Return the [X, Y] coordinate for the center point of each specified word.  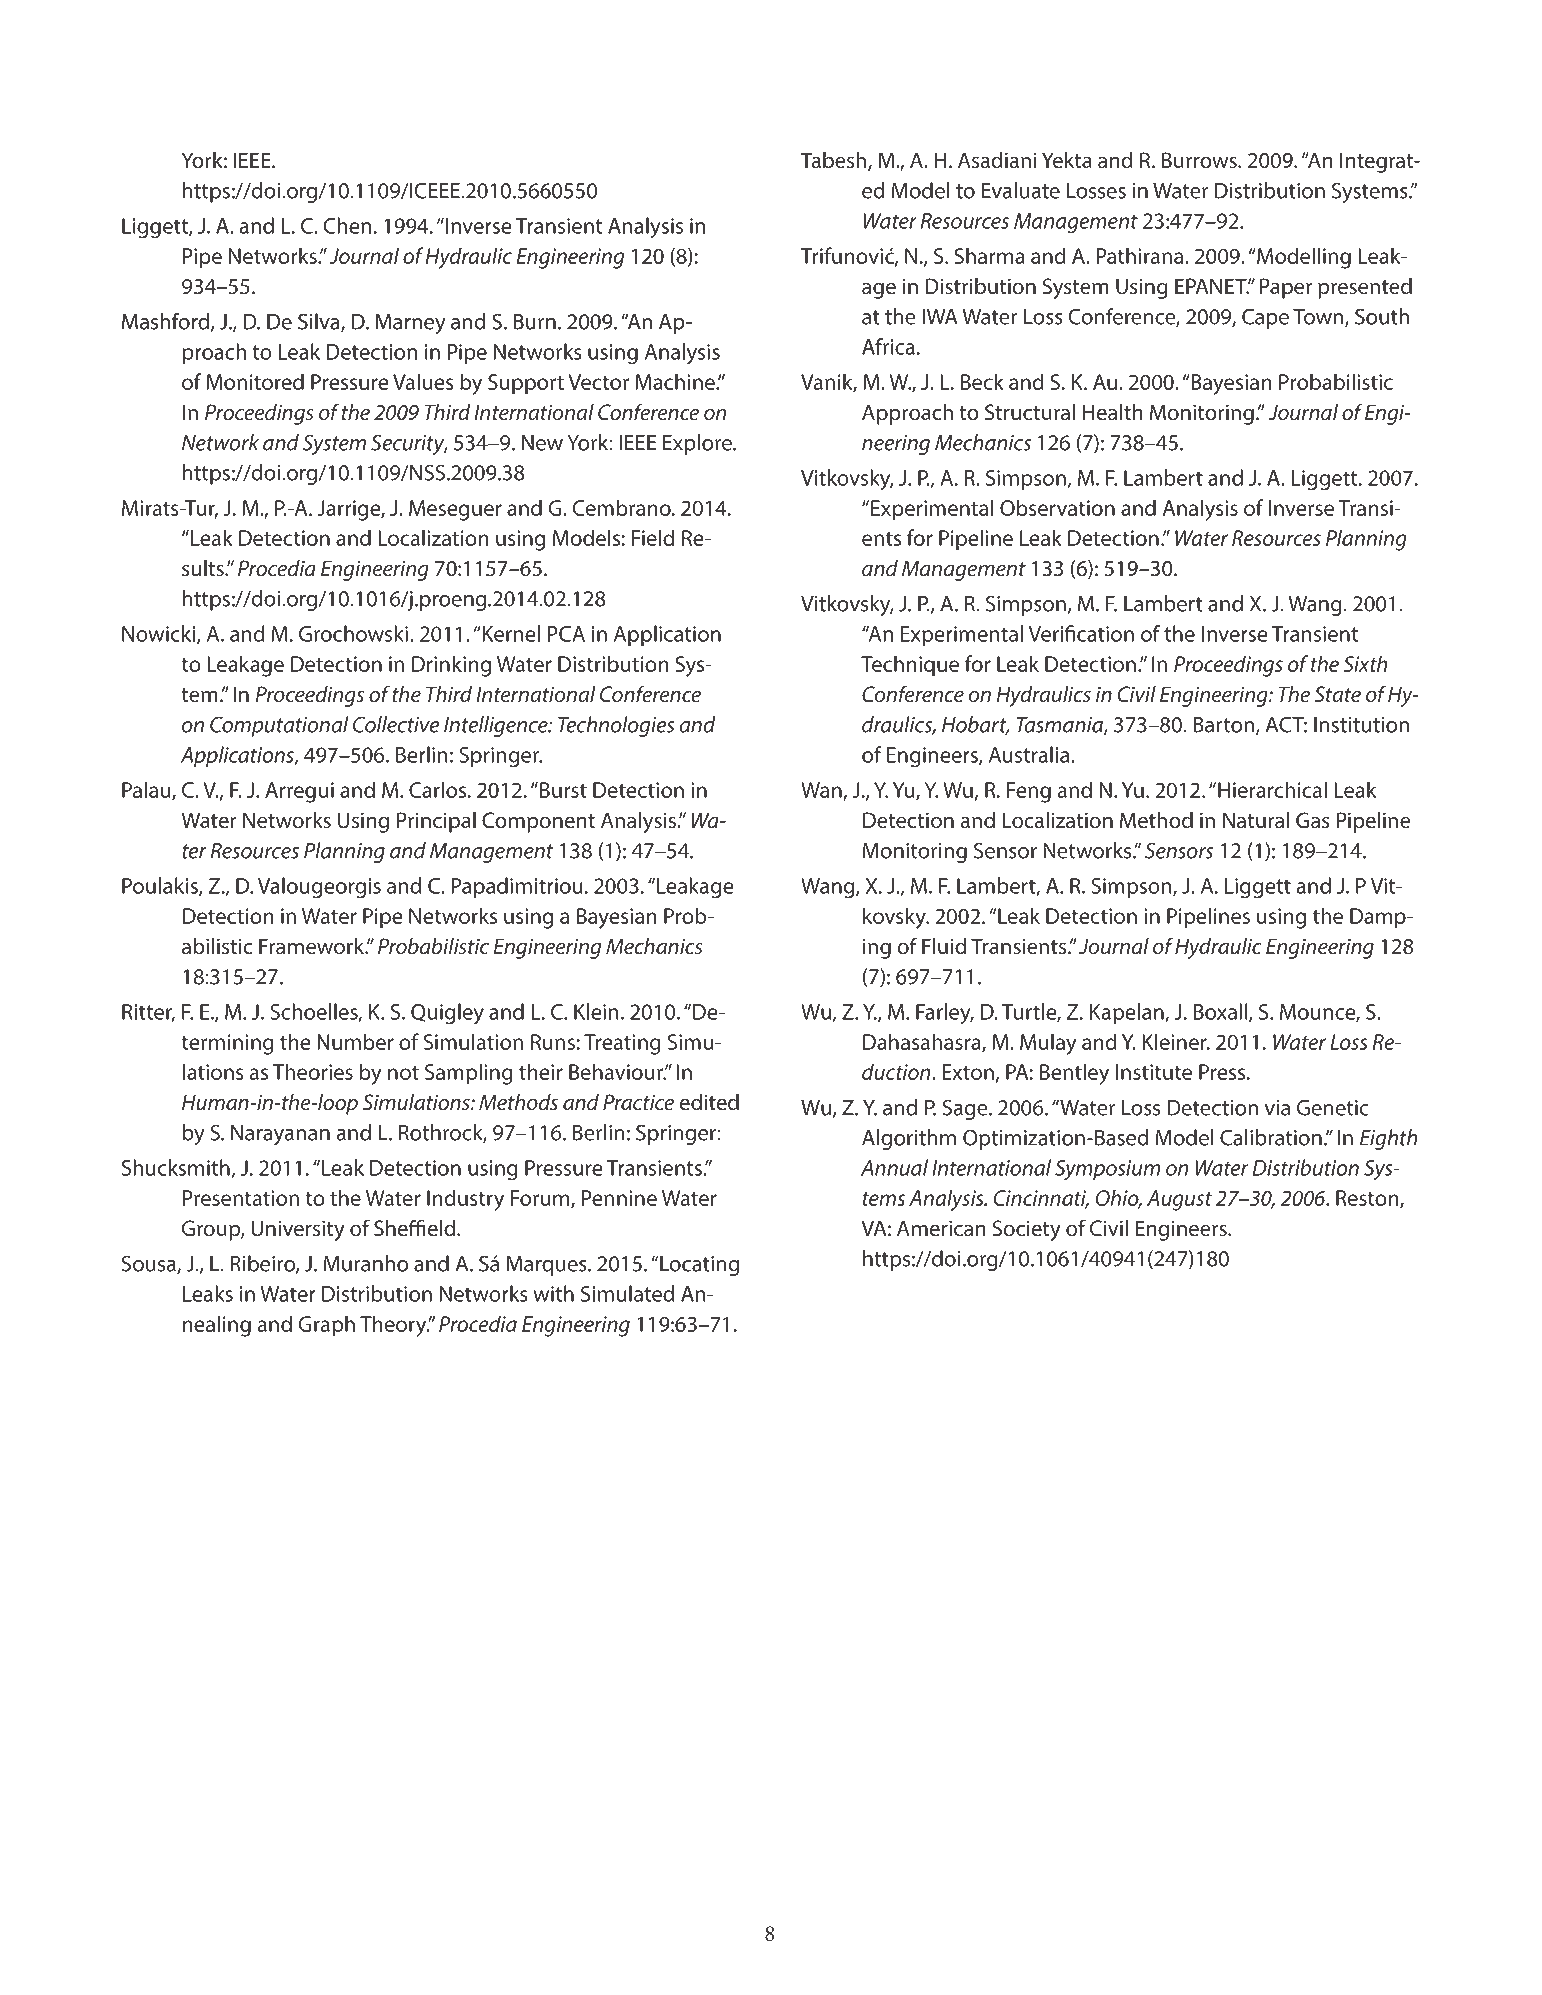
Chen [347, 225]
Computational [279, 726]
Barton [1225, 725]
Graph [326, 1326]
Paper [1286, 288]
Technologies [616, 726]
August [1179, 1200]
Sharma [989, 255]
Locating [699, 1266]
